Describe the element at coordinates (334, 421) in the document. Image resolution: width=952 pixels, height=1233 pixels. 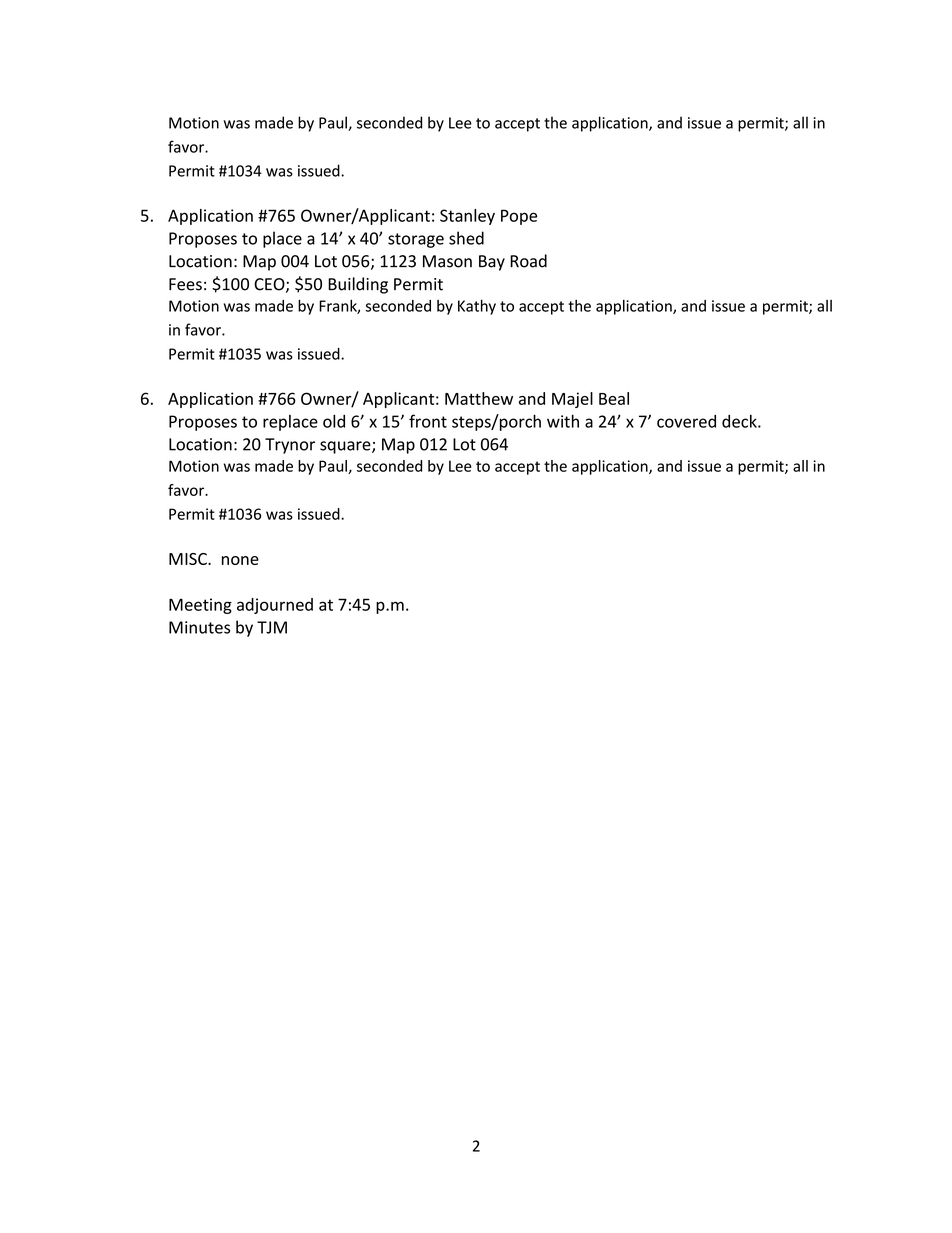
I see `old` at that location.
